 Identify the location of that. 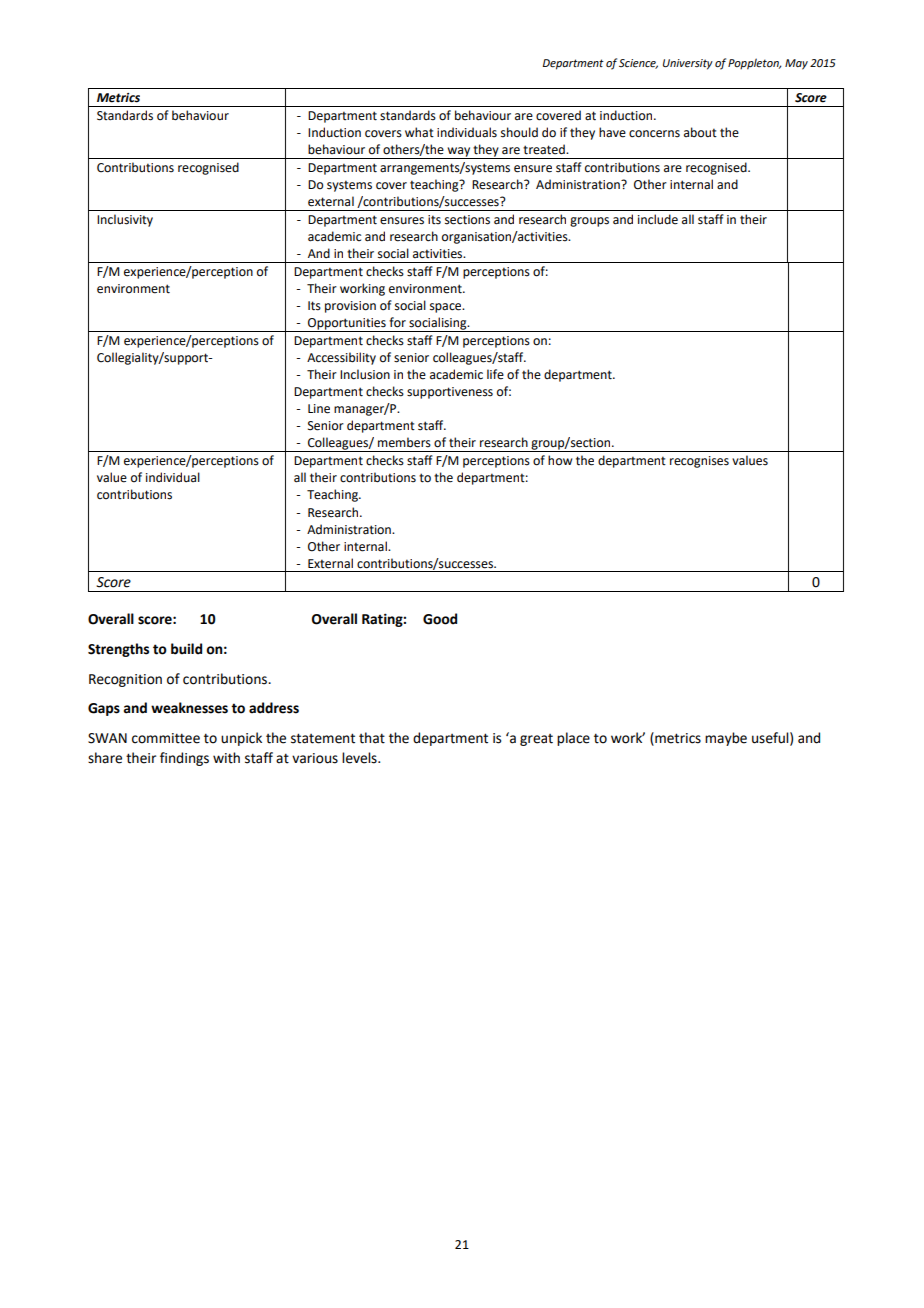
(372, 738).
